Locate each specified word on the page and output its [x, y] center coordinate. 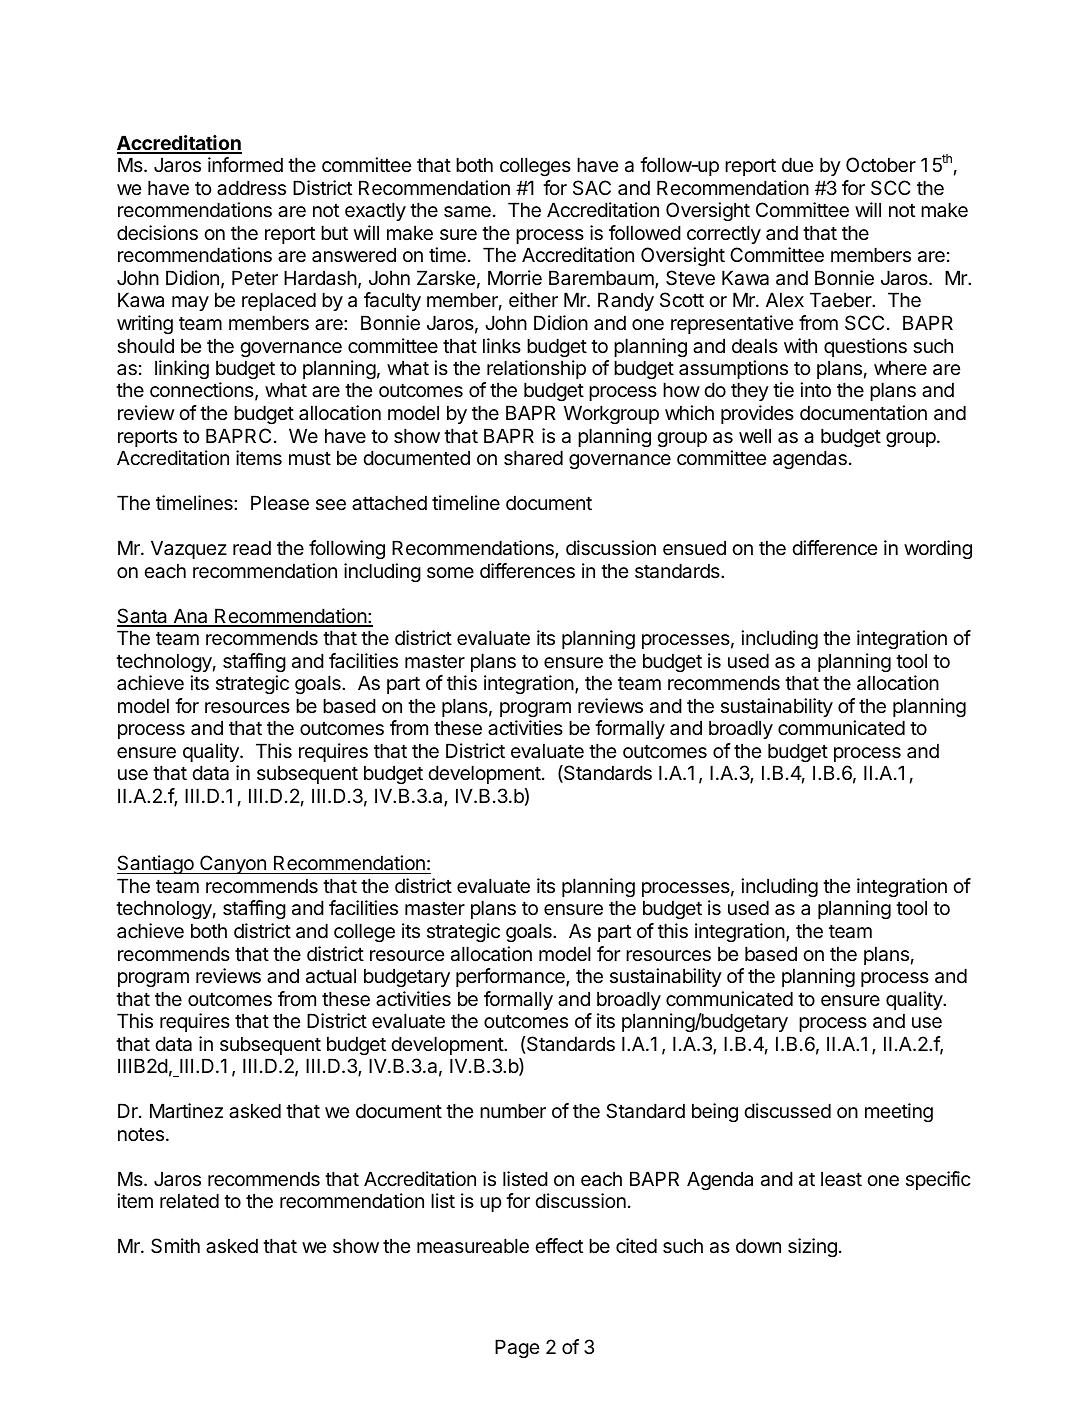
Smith [175, 1246]
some [450, 572]
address [251, 188]
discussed [787, 1111]
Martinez [186, 1111]
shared [533, 458]
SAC [592, 187]
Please [280, 503]
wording [938, 549]
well [755, 436]
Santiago [156, 864]
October [881, 165]
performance [511, 977]
